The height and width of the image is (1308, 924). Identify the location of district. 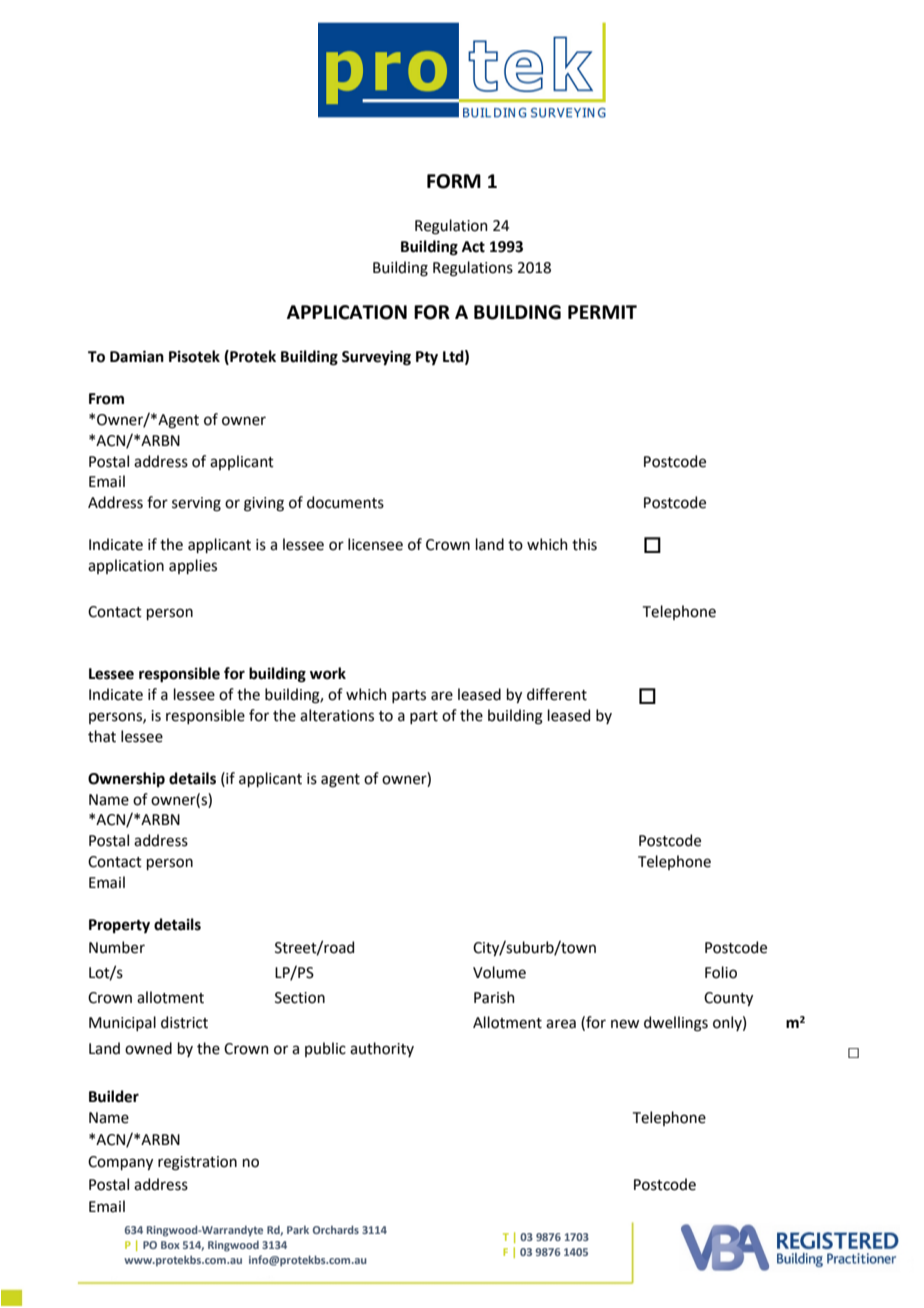
(184, 1022).
